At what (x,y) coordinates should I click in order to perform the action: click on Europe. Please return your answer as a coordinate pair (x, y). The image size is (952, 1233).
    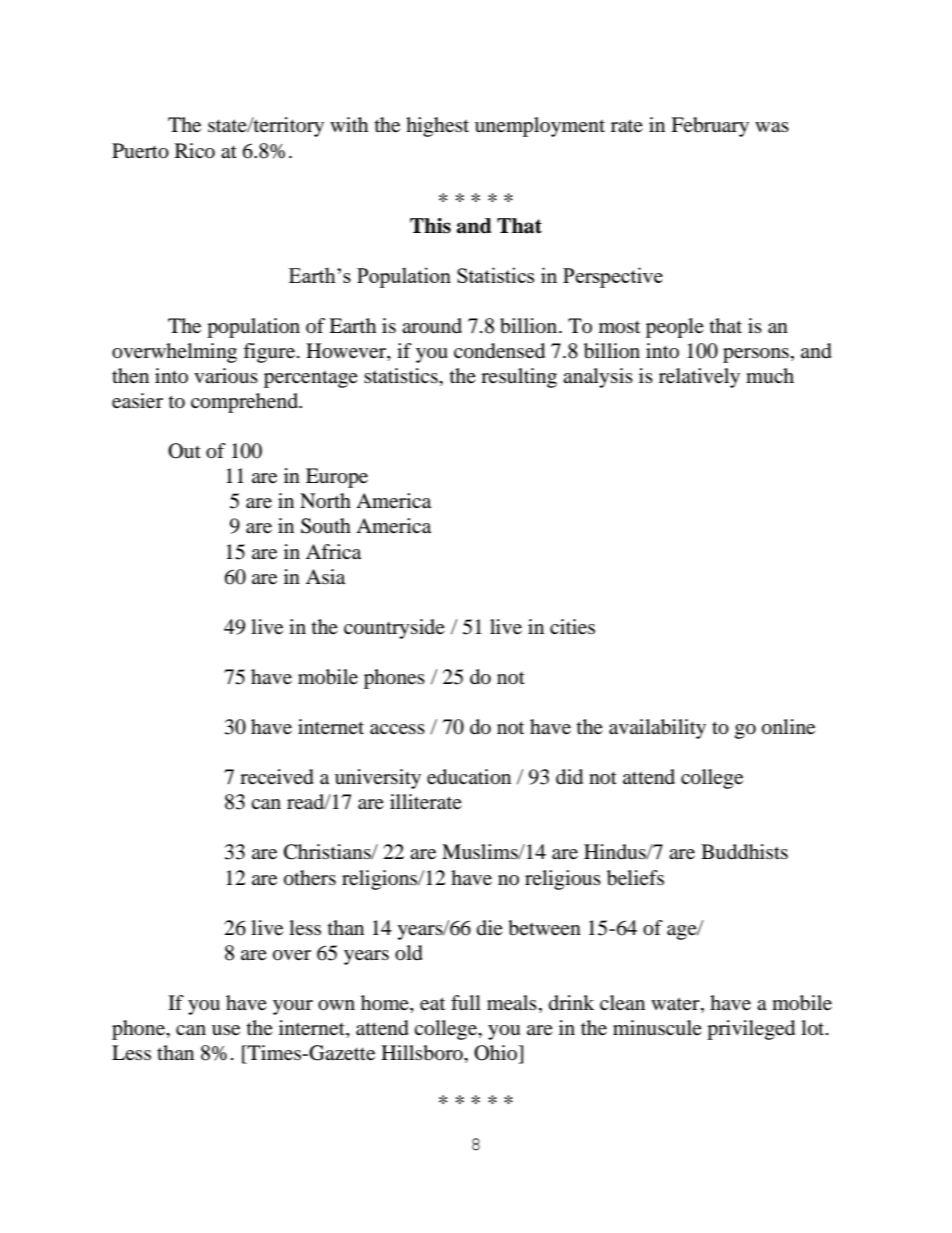
    Looking at the image, I should click on (337, 478).
